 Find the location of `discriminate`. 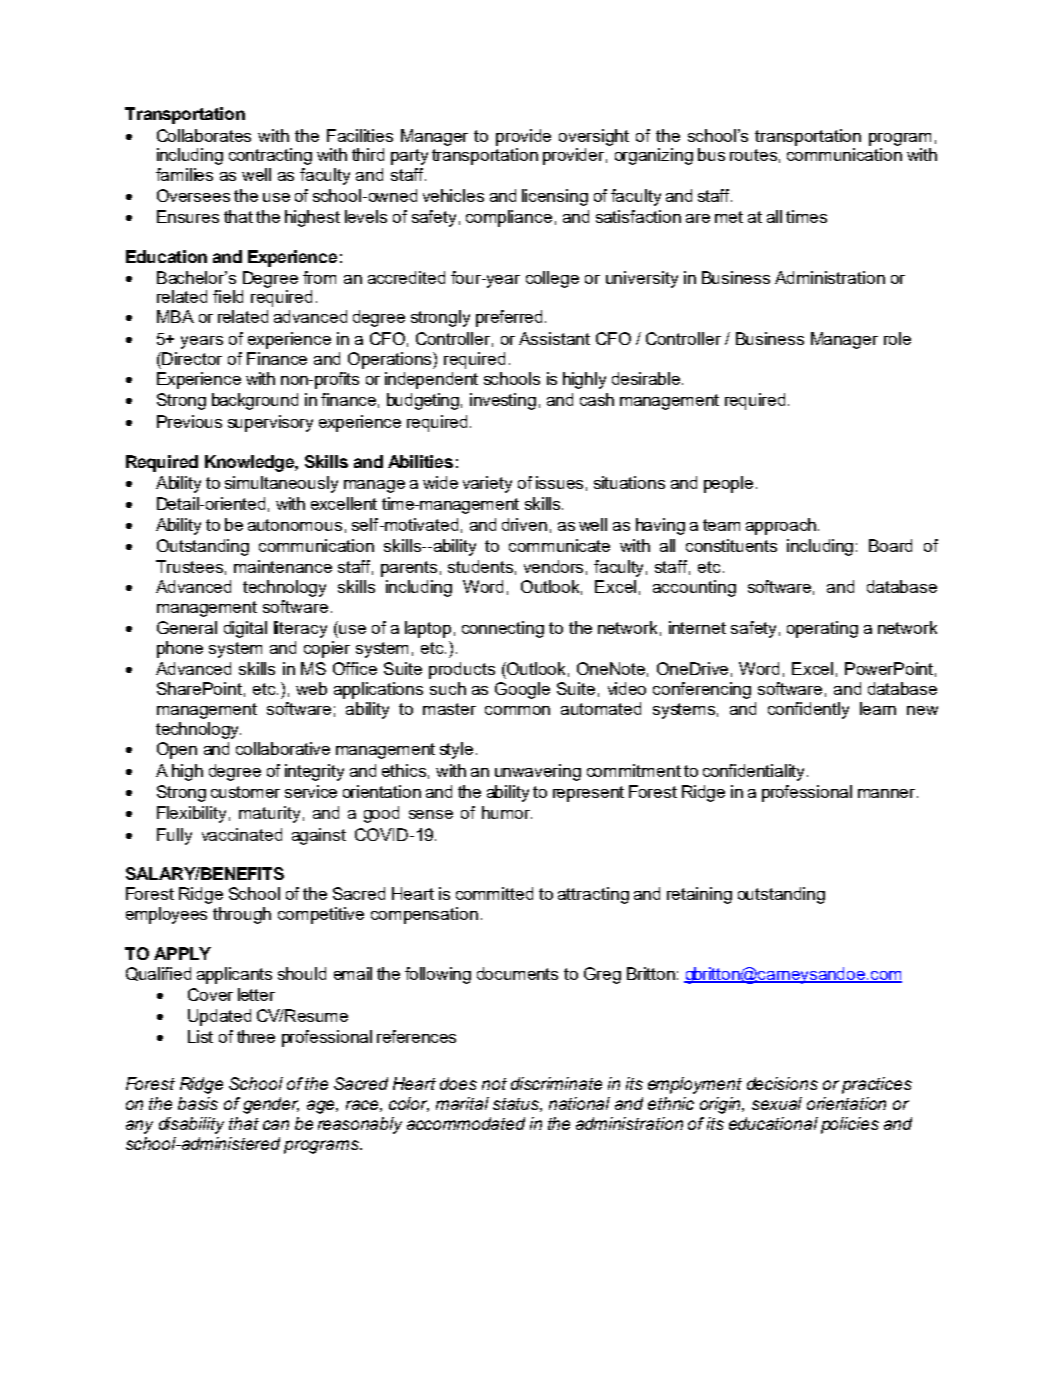

discriminate is located at coordinates (556, 1083).
